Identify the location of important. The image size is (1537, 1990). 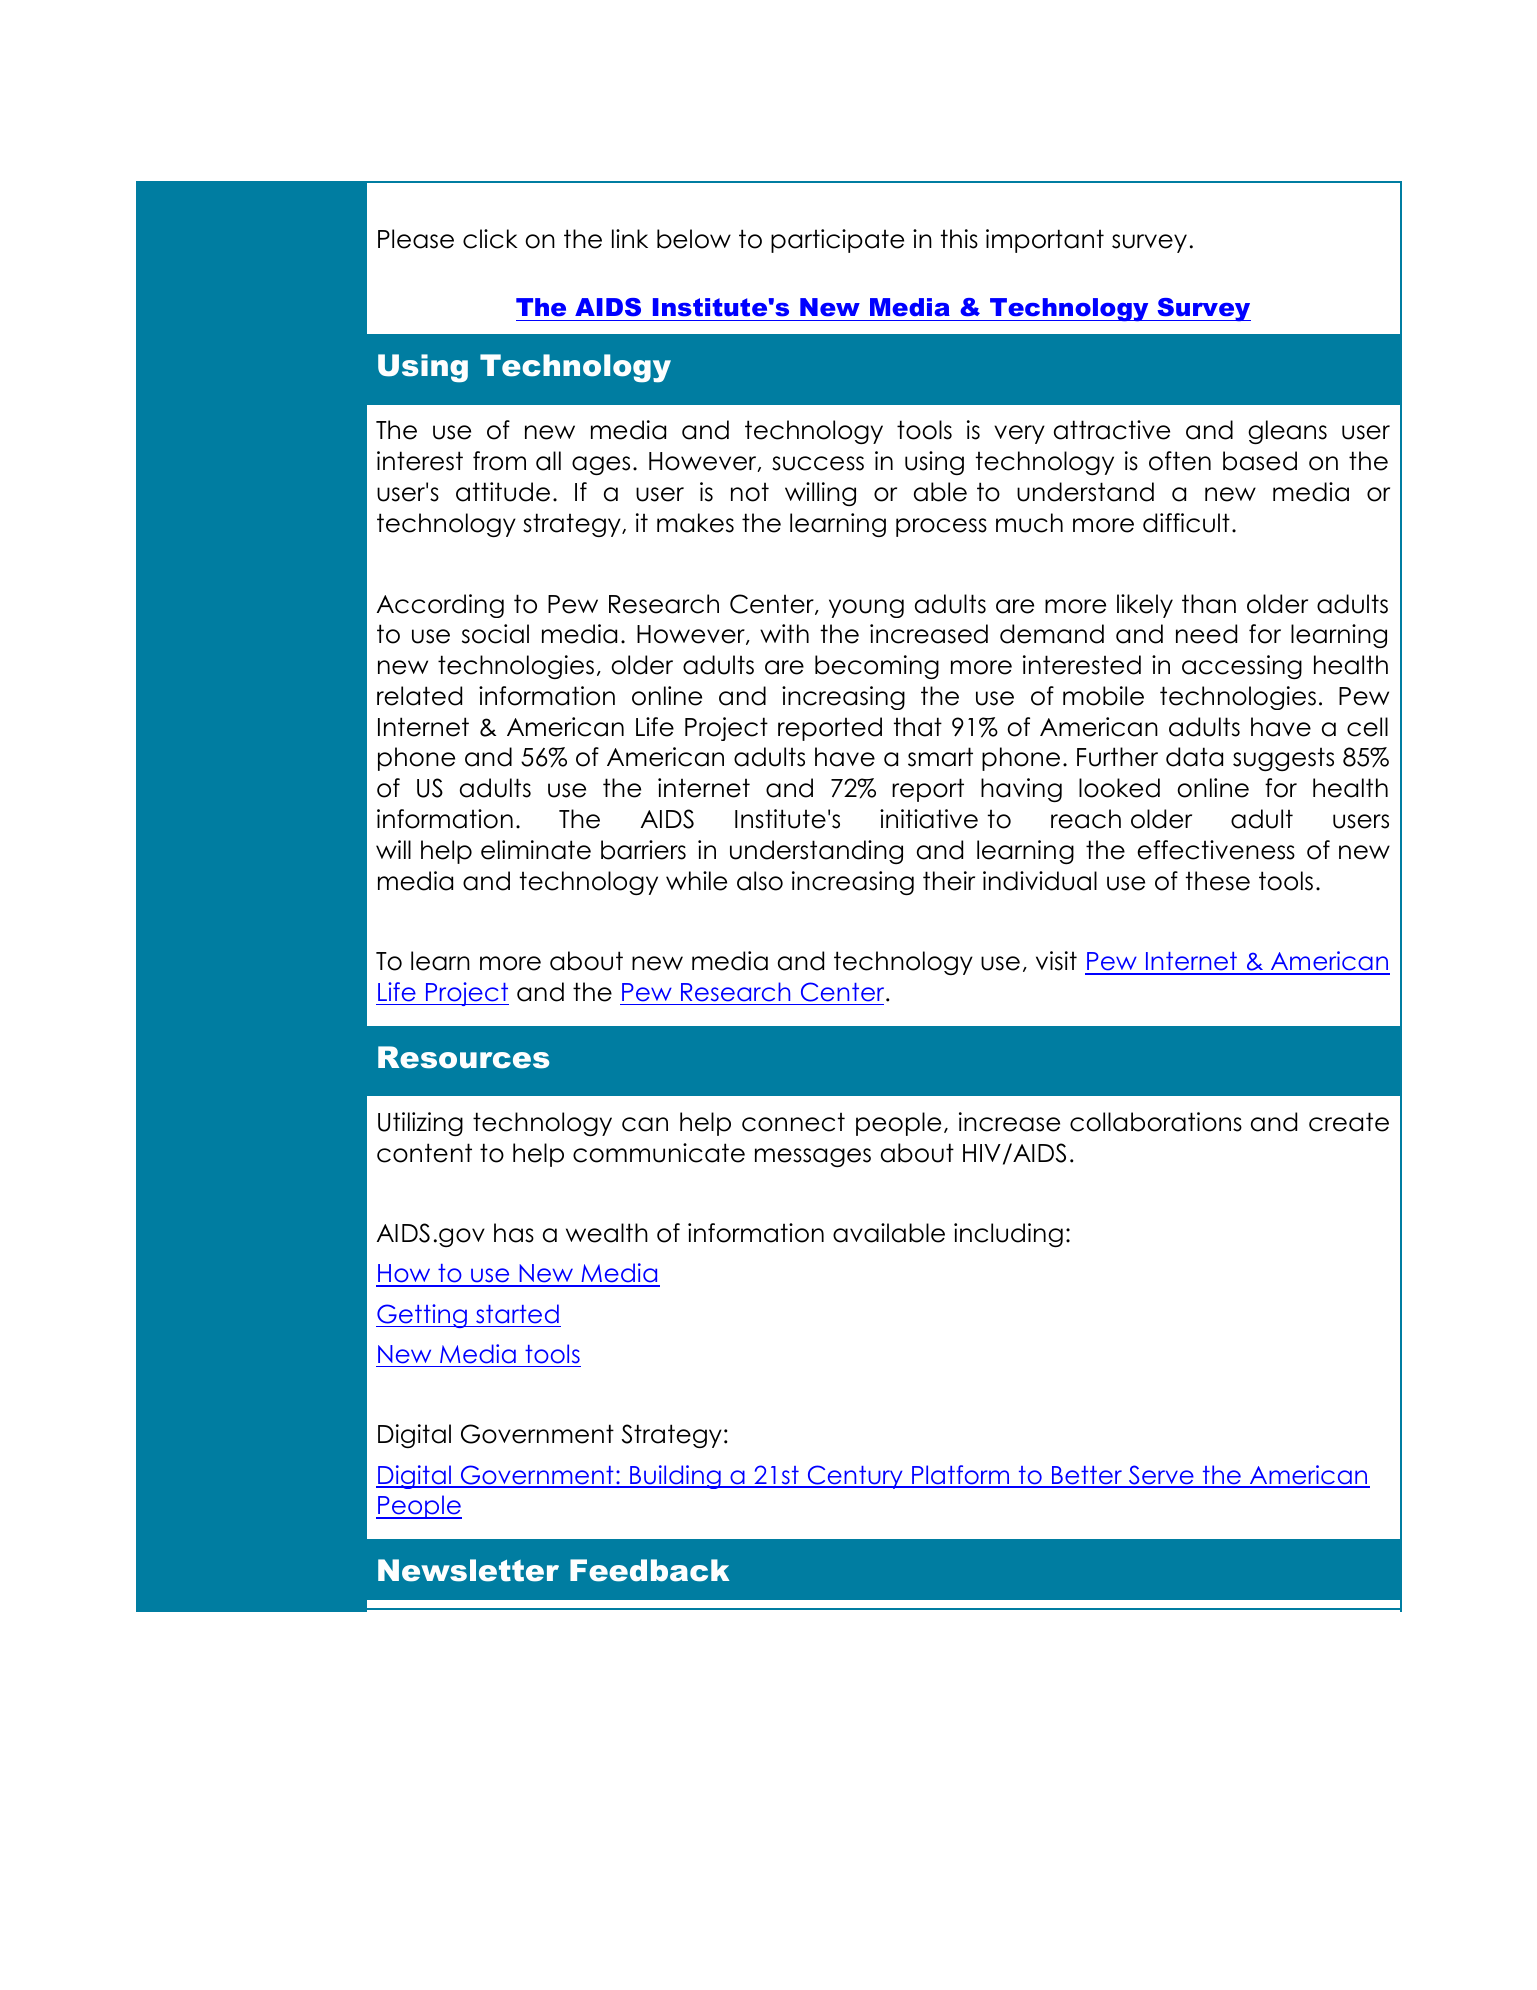
(1045, 241).
